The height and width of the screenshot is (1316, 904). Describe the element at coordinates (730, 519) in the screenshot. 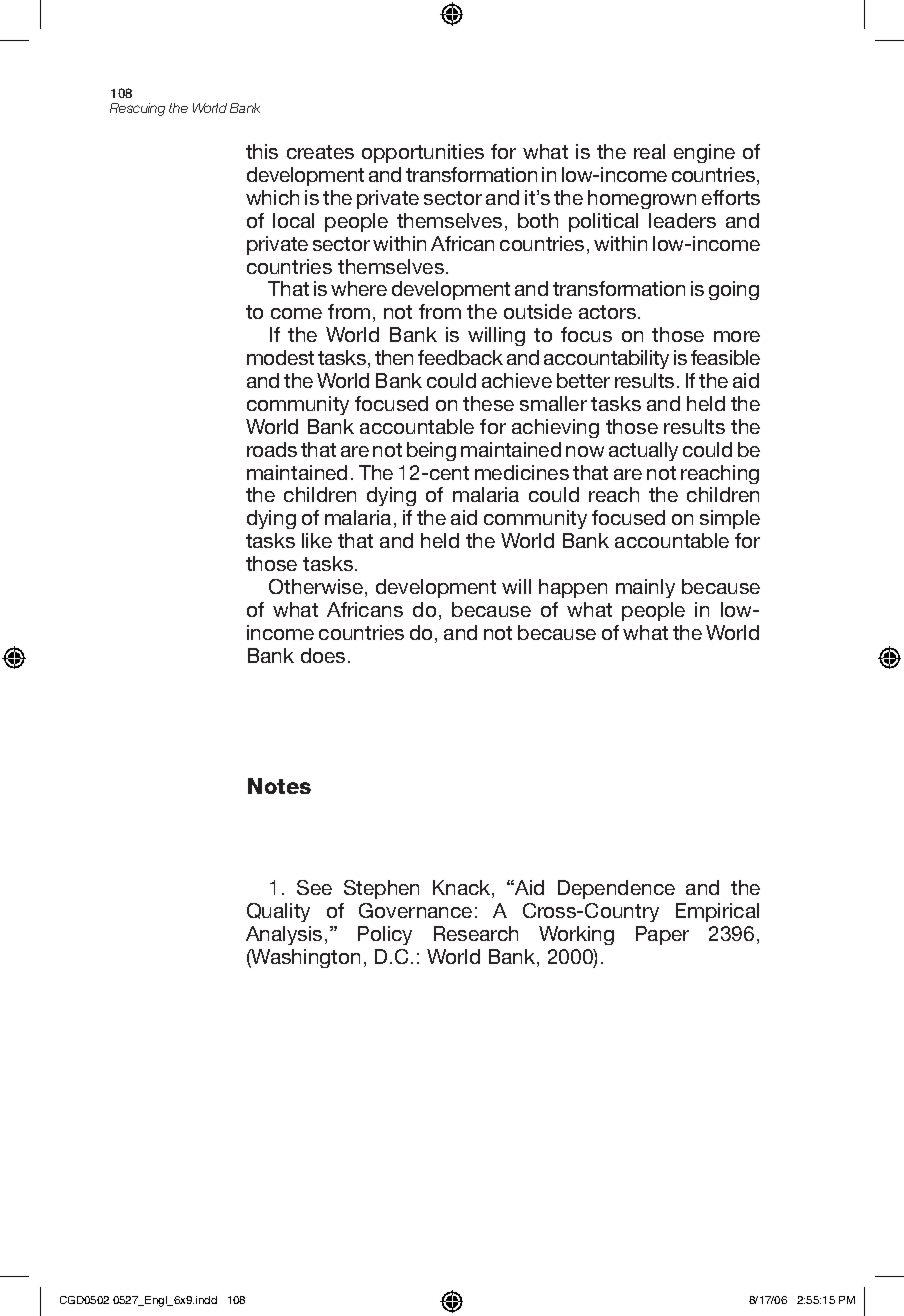

I see `simple` at that location.
